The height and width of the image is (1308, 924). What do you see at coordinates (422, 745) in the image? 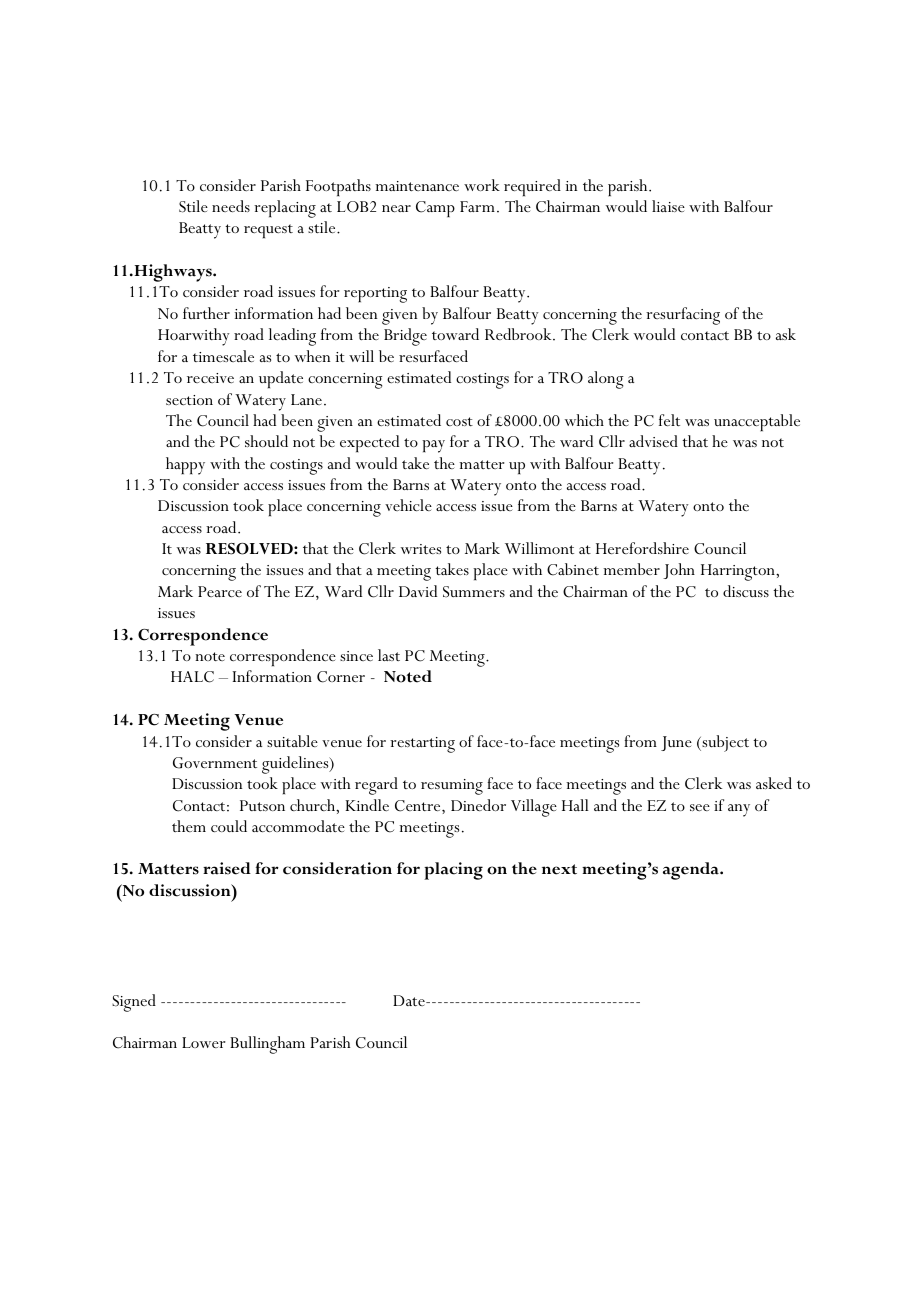
I see `restarting` at bounding box center [422, 745].
